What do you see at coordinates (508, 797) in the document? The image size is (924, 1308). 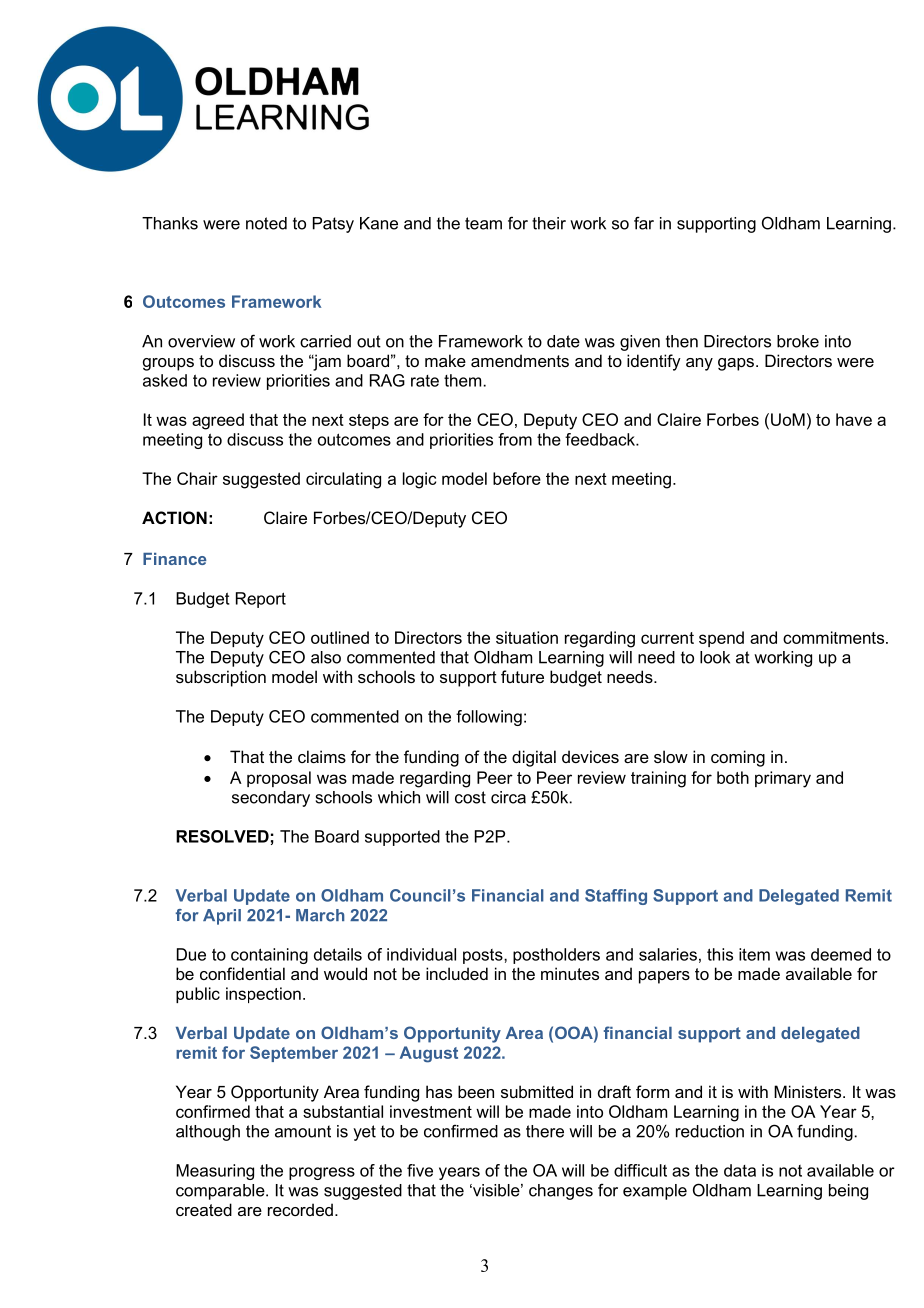 I see `circa` at bounding box center [508, 797].
